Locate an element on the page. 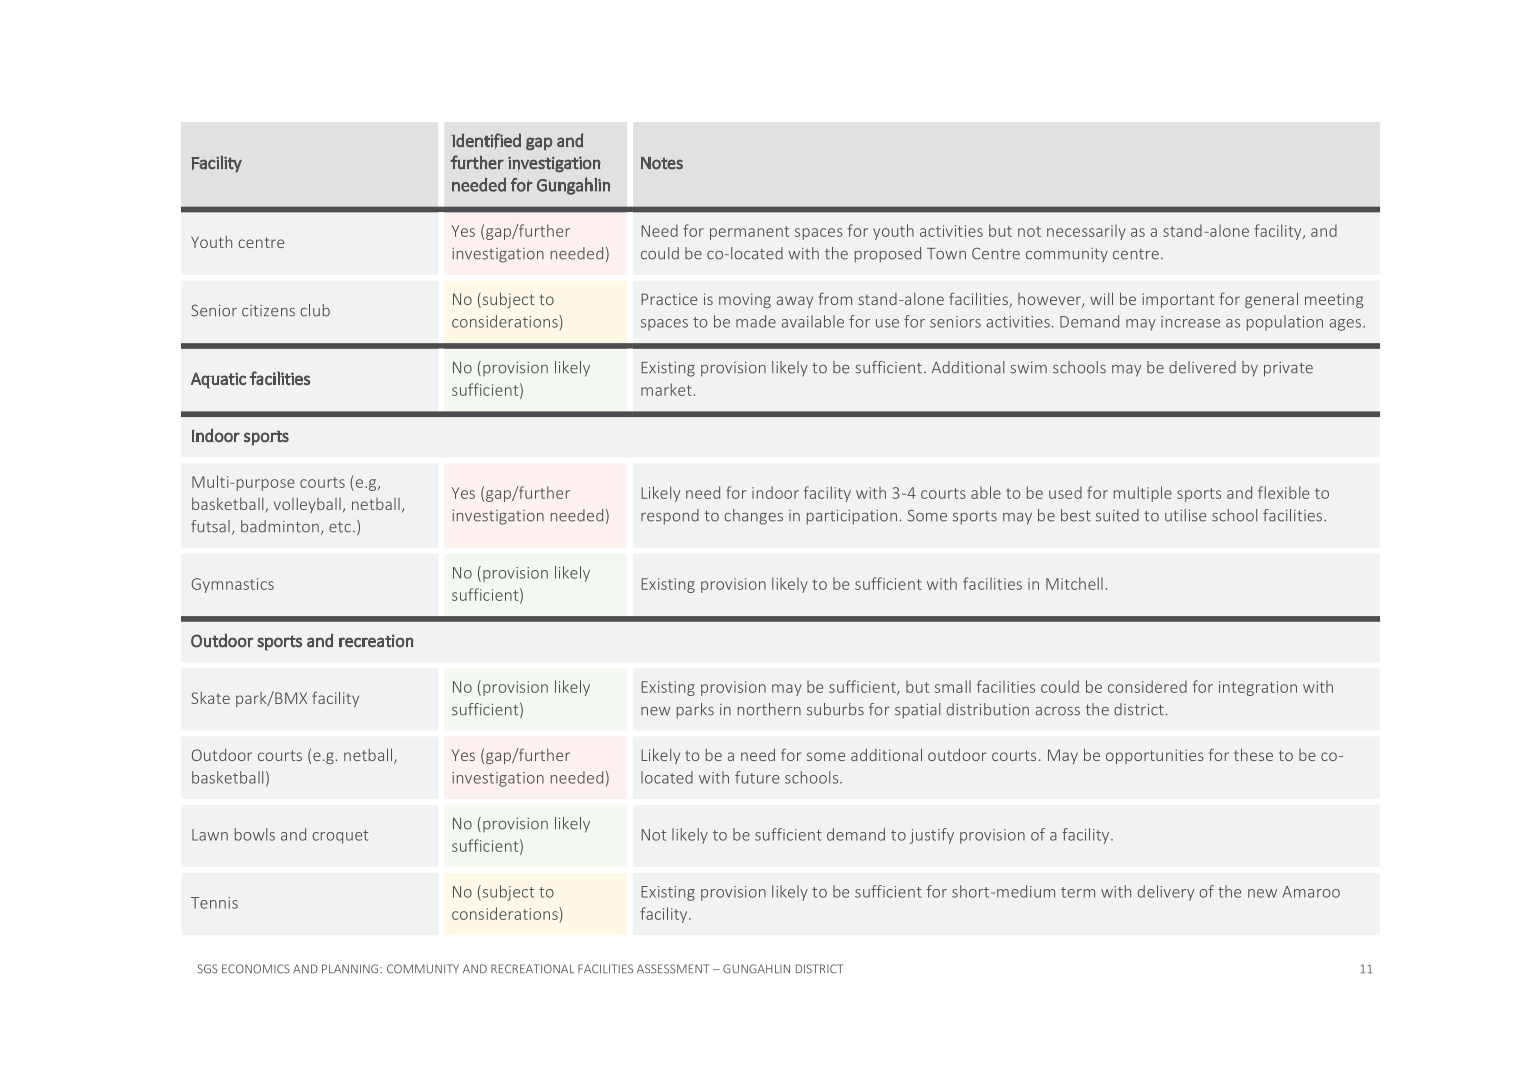 The width and height of the page is (1535, 1085). necessarily is located at coordinates (1086, 232).
